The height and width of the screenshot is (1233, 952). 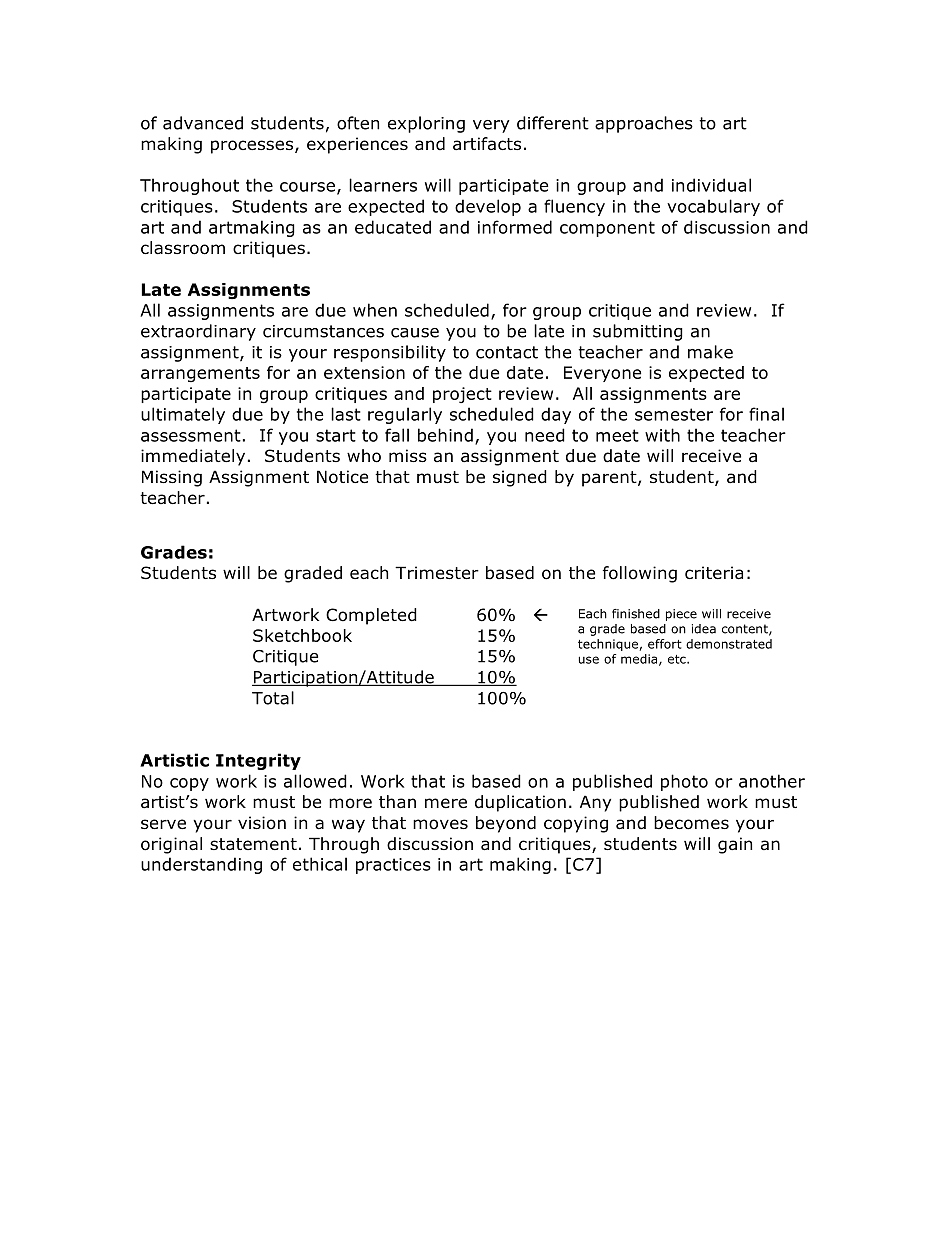 What do you see at coordinates (440, 824) in the screenshot?
I see `moves` at bounding box center [440, 824].
